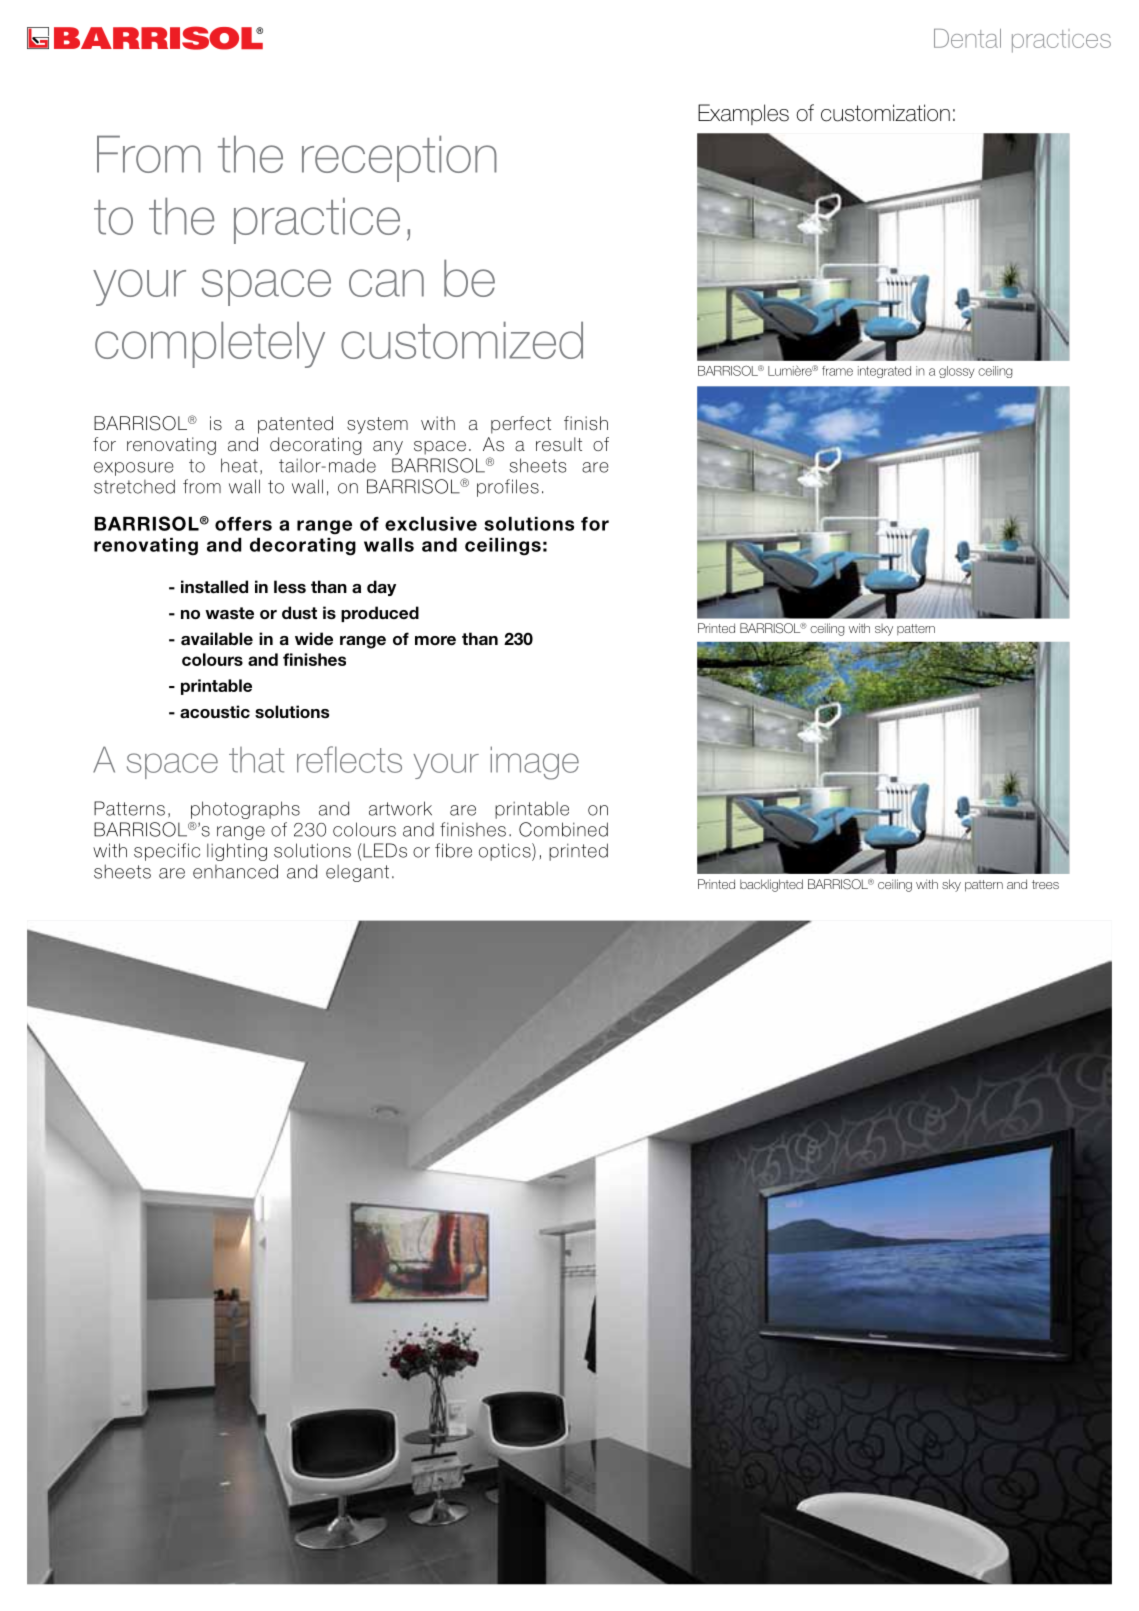  What do you see at coordinates (884, 372) in the page?
I see `integrated` at bounding box center [884, 372].
